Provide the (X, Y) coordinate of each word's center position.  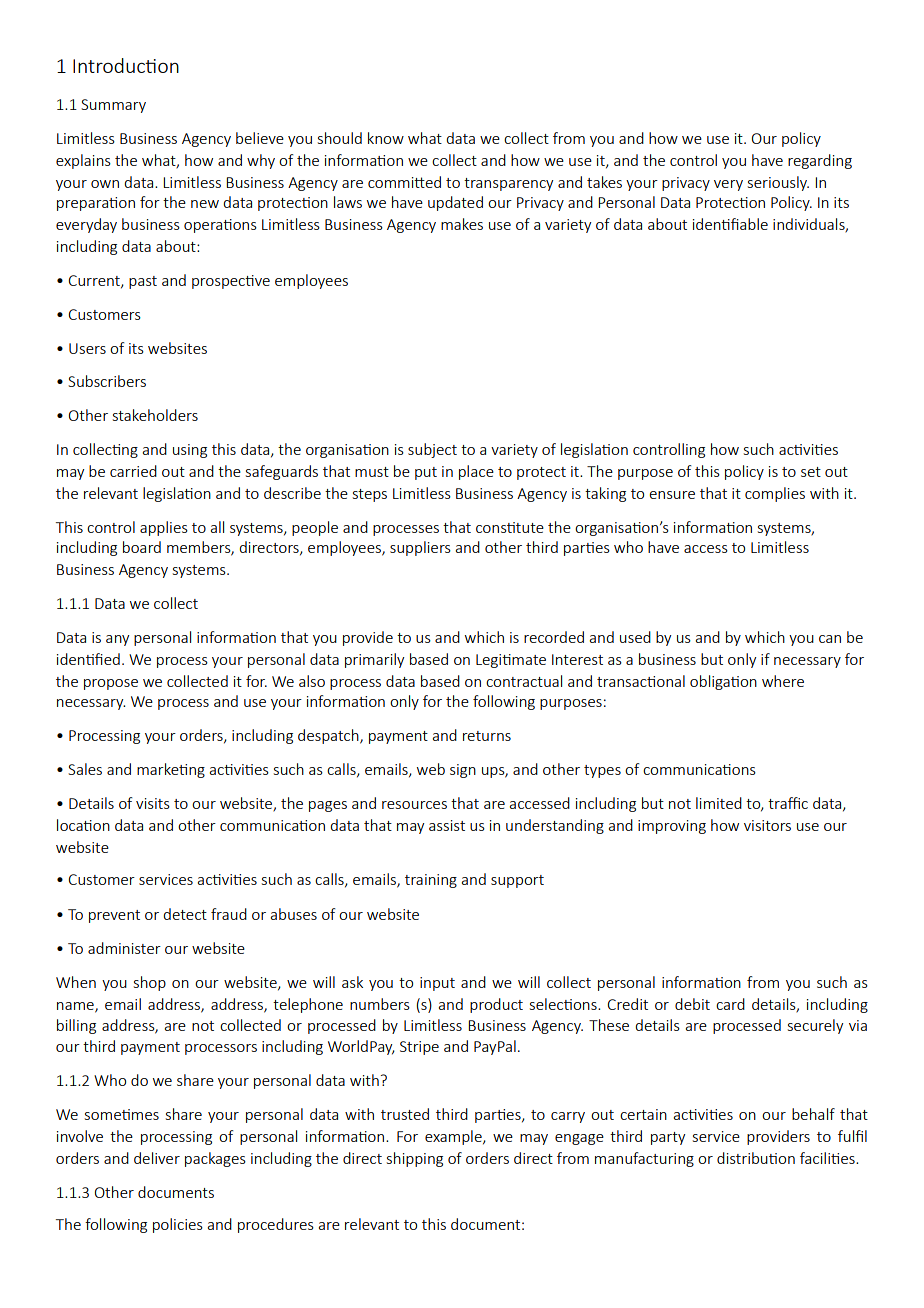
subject (432, 450)
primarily (374, 660)
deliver (157, 1158)
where (783, 681)
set (811, 472)
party (668, 1138)
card (730, 1004)
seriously (778, 183)
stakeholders (155, 415)
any (117, 640)
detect (185, 914)
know (386, 138)
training (431, 881)
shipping (415, 1159)
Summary (113, 106)
